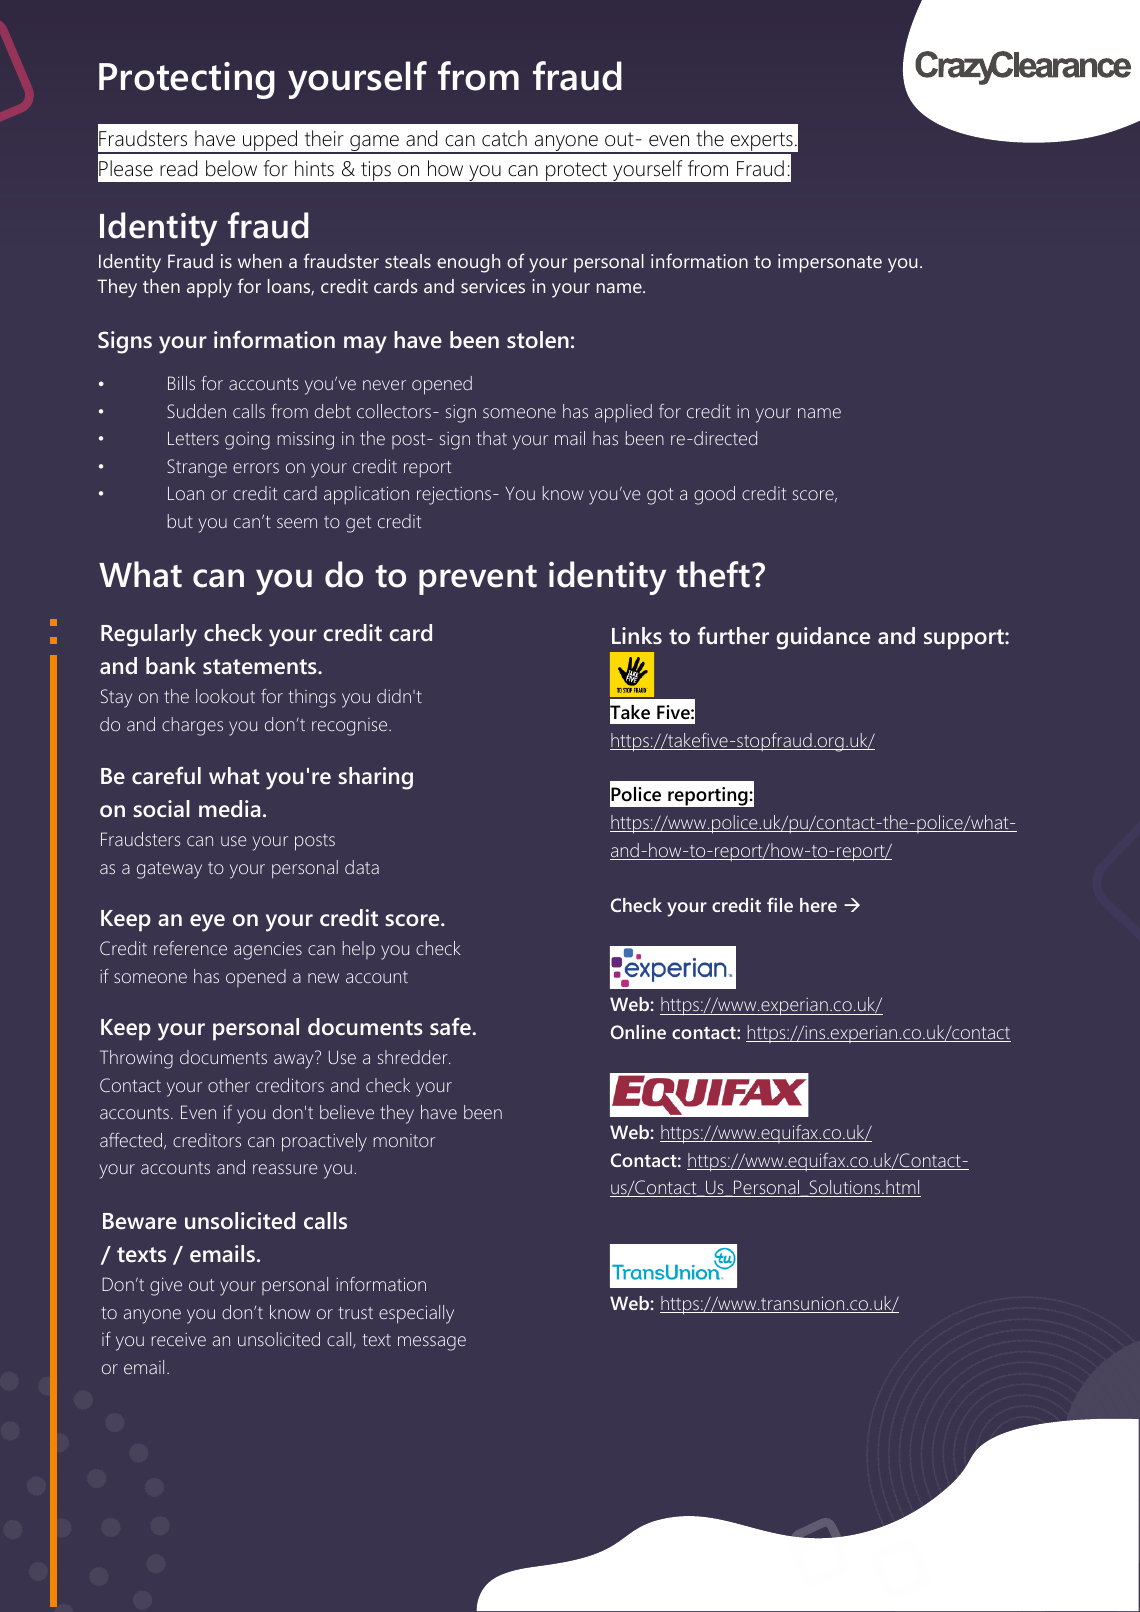 Image resolution: width=1140 pixels, height=1612 pixels. I want to click on read, so click(178, 168).
